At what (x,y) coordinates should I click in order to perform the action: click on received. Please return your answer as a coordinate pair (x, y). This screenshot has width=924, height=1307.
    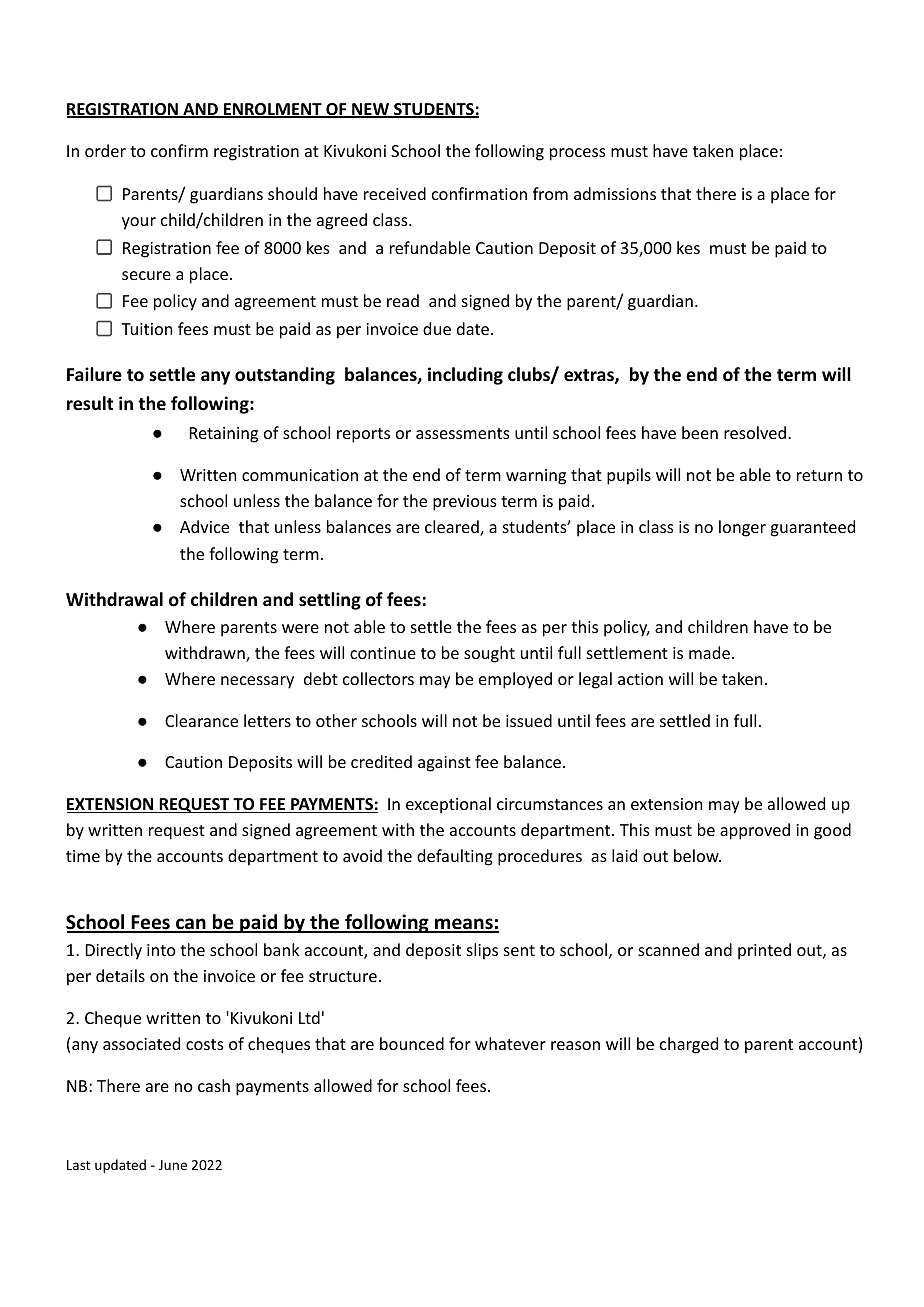
    Looking at the image, I should click on (395, 193).
